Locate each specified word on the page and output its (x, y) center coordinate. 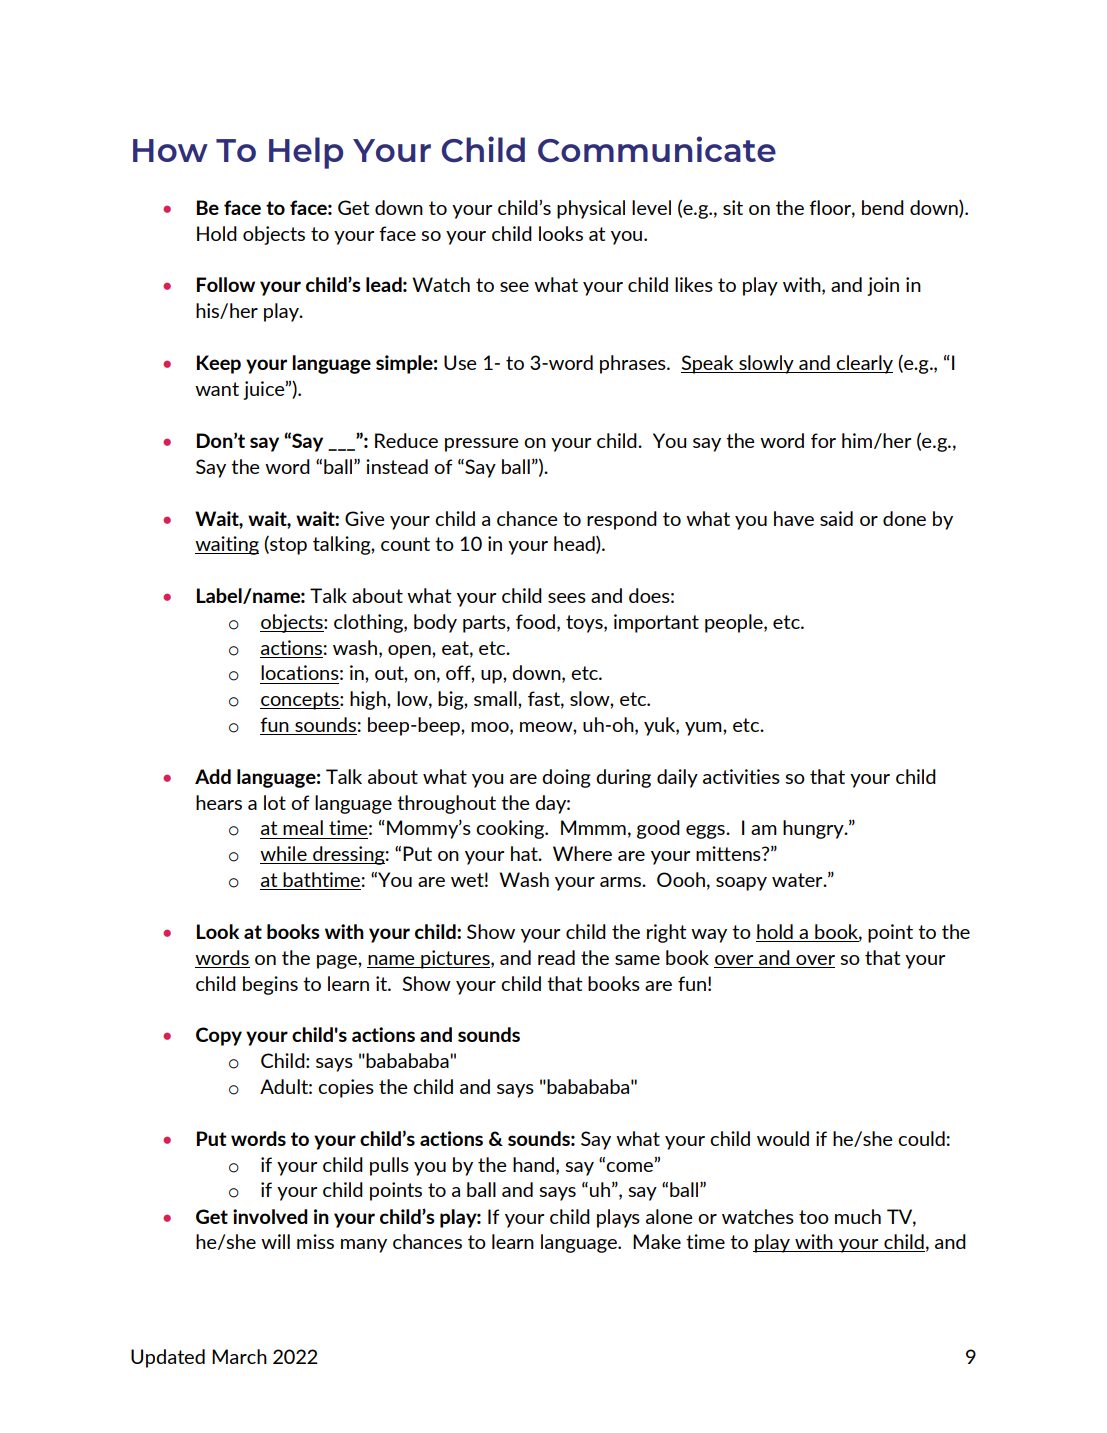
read (556, 957)
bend (883, 207)
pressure (482, 445)
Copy (219, 1036)
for (823, 440)
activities (741, 776)
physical (591, 209)
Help (306, 153)
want (217, 389)
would (783, 1138)
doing (566, 778)
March (239, 1356)
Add (213, 776)
